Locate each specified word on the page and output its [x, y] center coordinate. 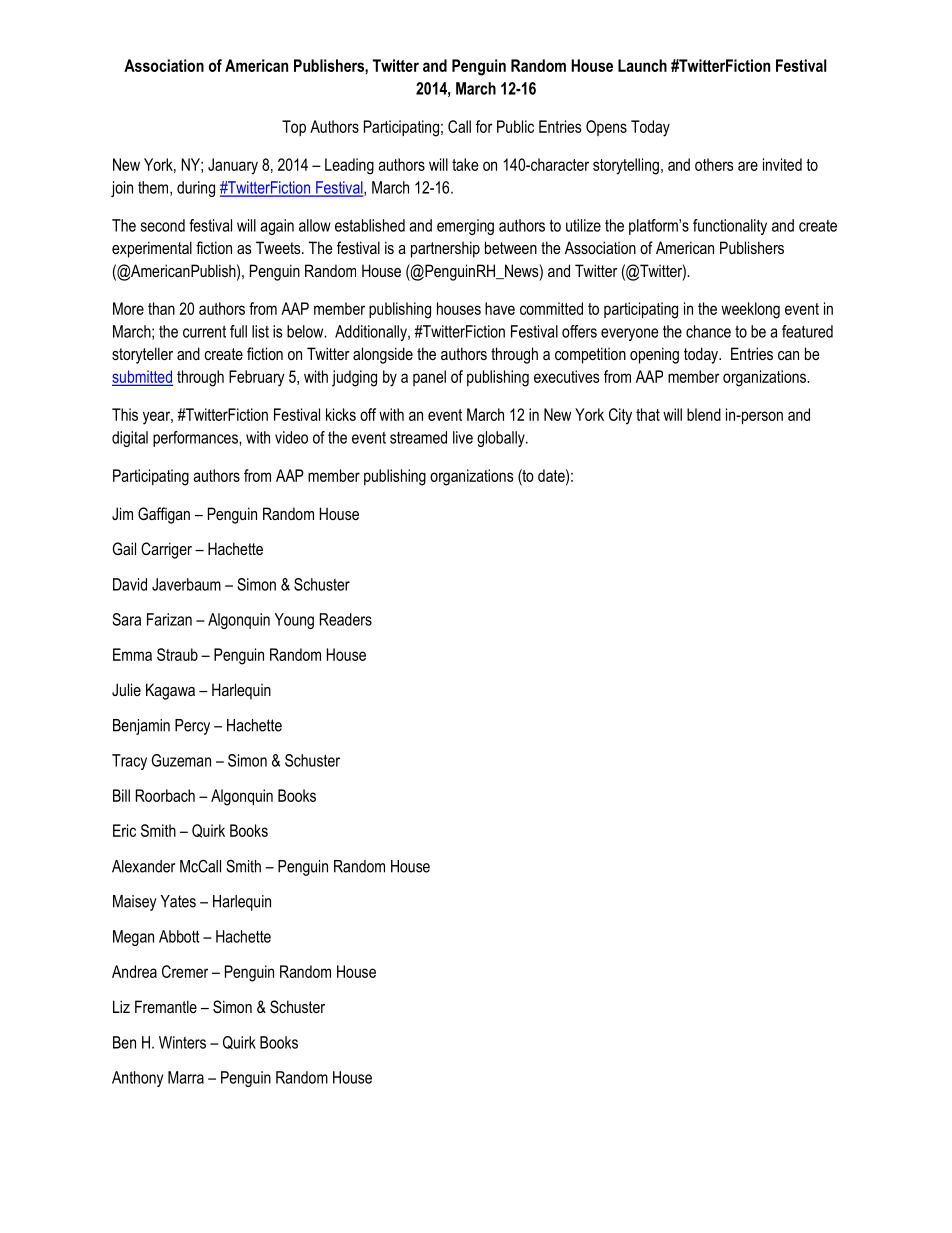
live [463, 437]
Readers [346, 619]
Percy [192, 727]
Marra [186, 1077]
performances [196, 439]
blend [704, 414]
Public [515, 126]
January [233, 166]
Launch [642, 65]
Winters [182, 1042]
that [648, 414]
